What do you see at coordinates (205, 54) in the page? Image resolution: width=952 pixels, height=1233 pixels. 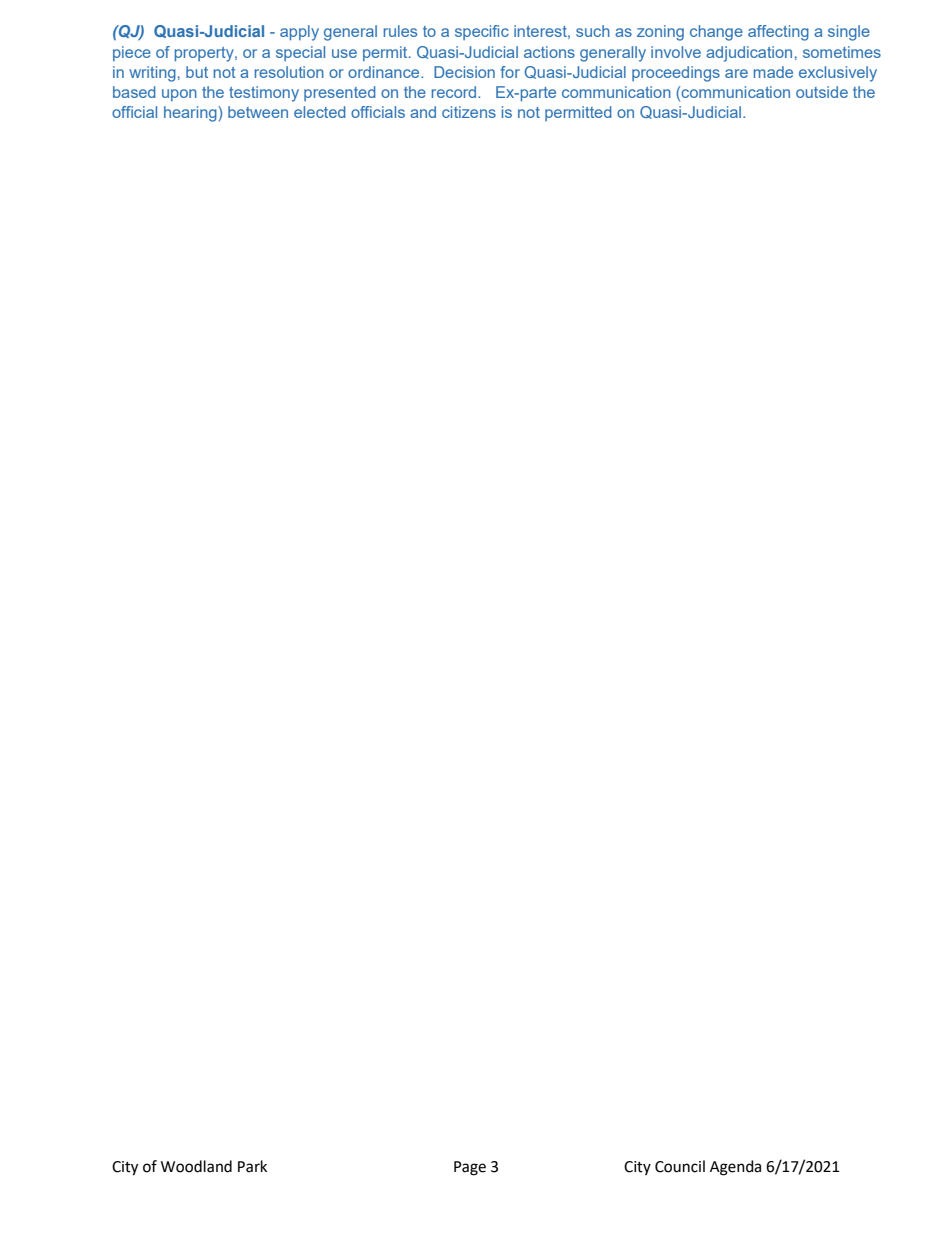 I see `property` at bounding box center [205, 54].
